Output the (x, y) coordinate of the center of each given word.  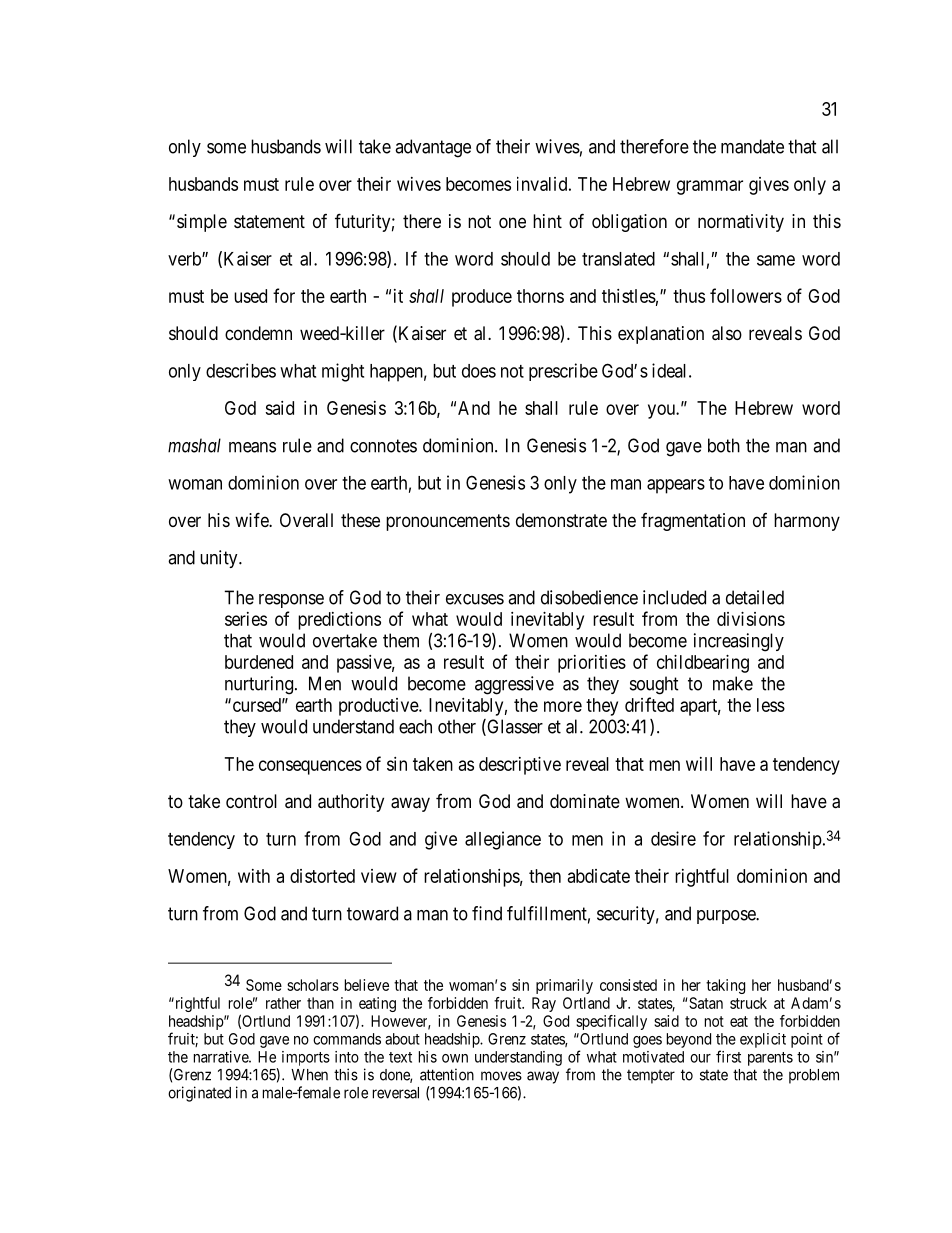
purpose (727, 917)
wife (252, 519)
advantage (433, 148)
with (254, 876)
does (479, 371)
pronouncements (448, 522)
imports (306, 1058)
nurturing (259, 685)
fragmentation (693, 522)
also (727, 333)
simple (202, 223)
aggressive (514, 685)
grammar (710, 187)
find (487, 913)
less (771, 705)
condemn (258, 333)
